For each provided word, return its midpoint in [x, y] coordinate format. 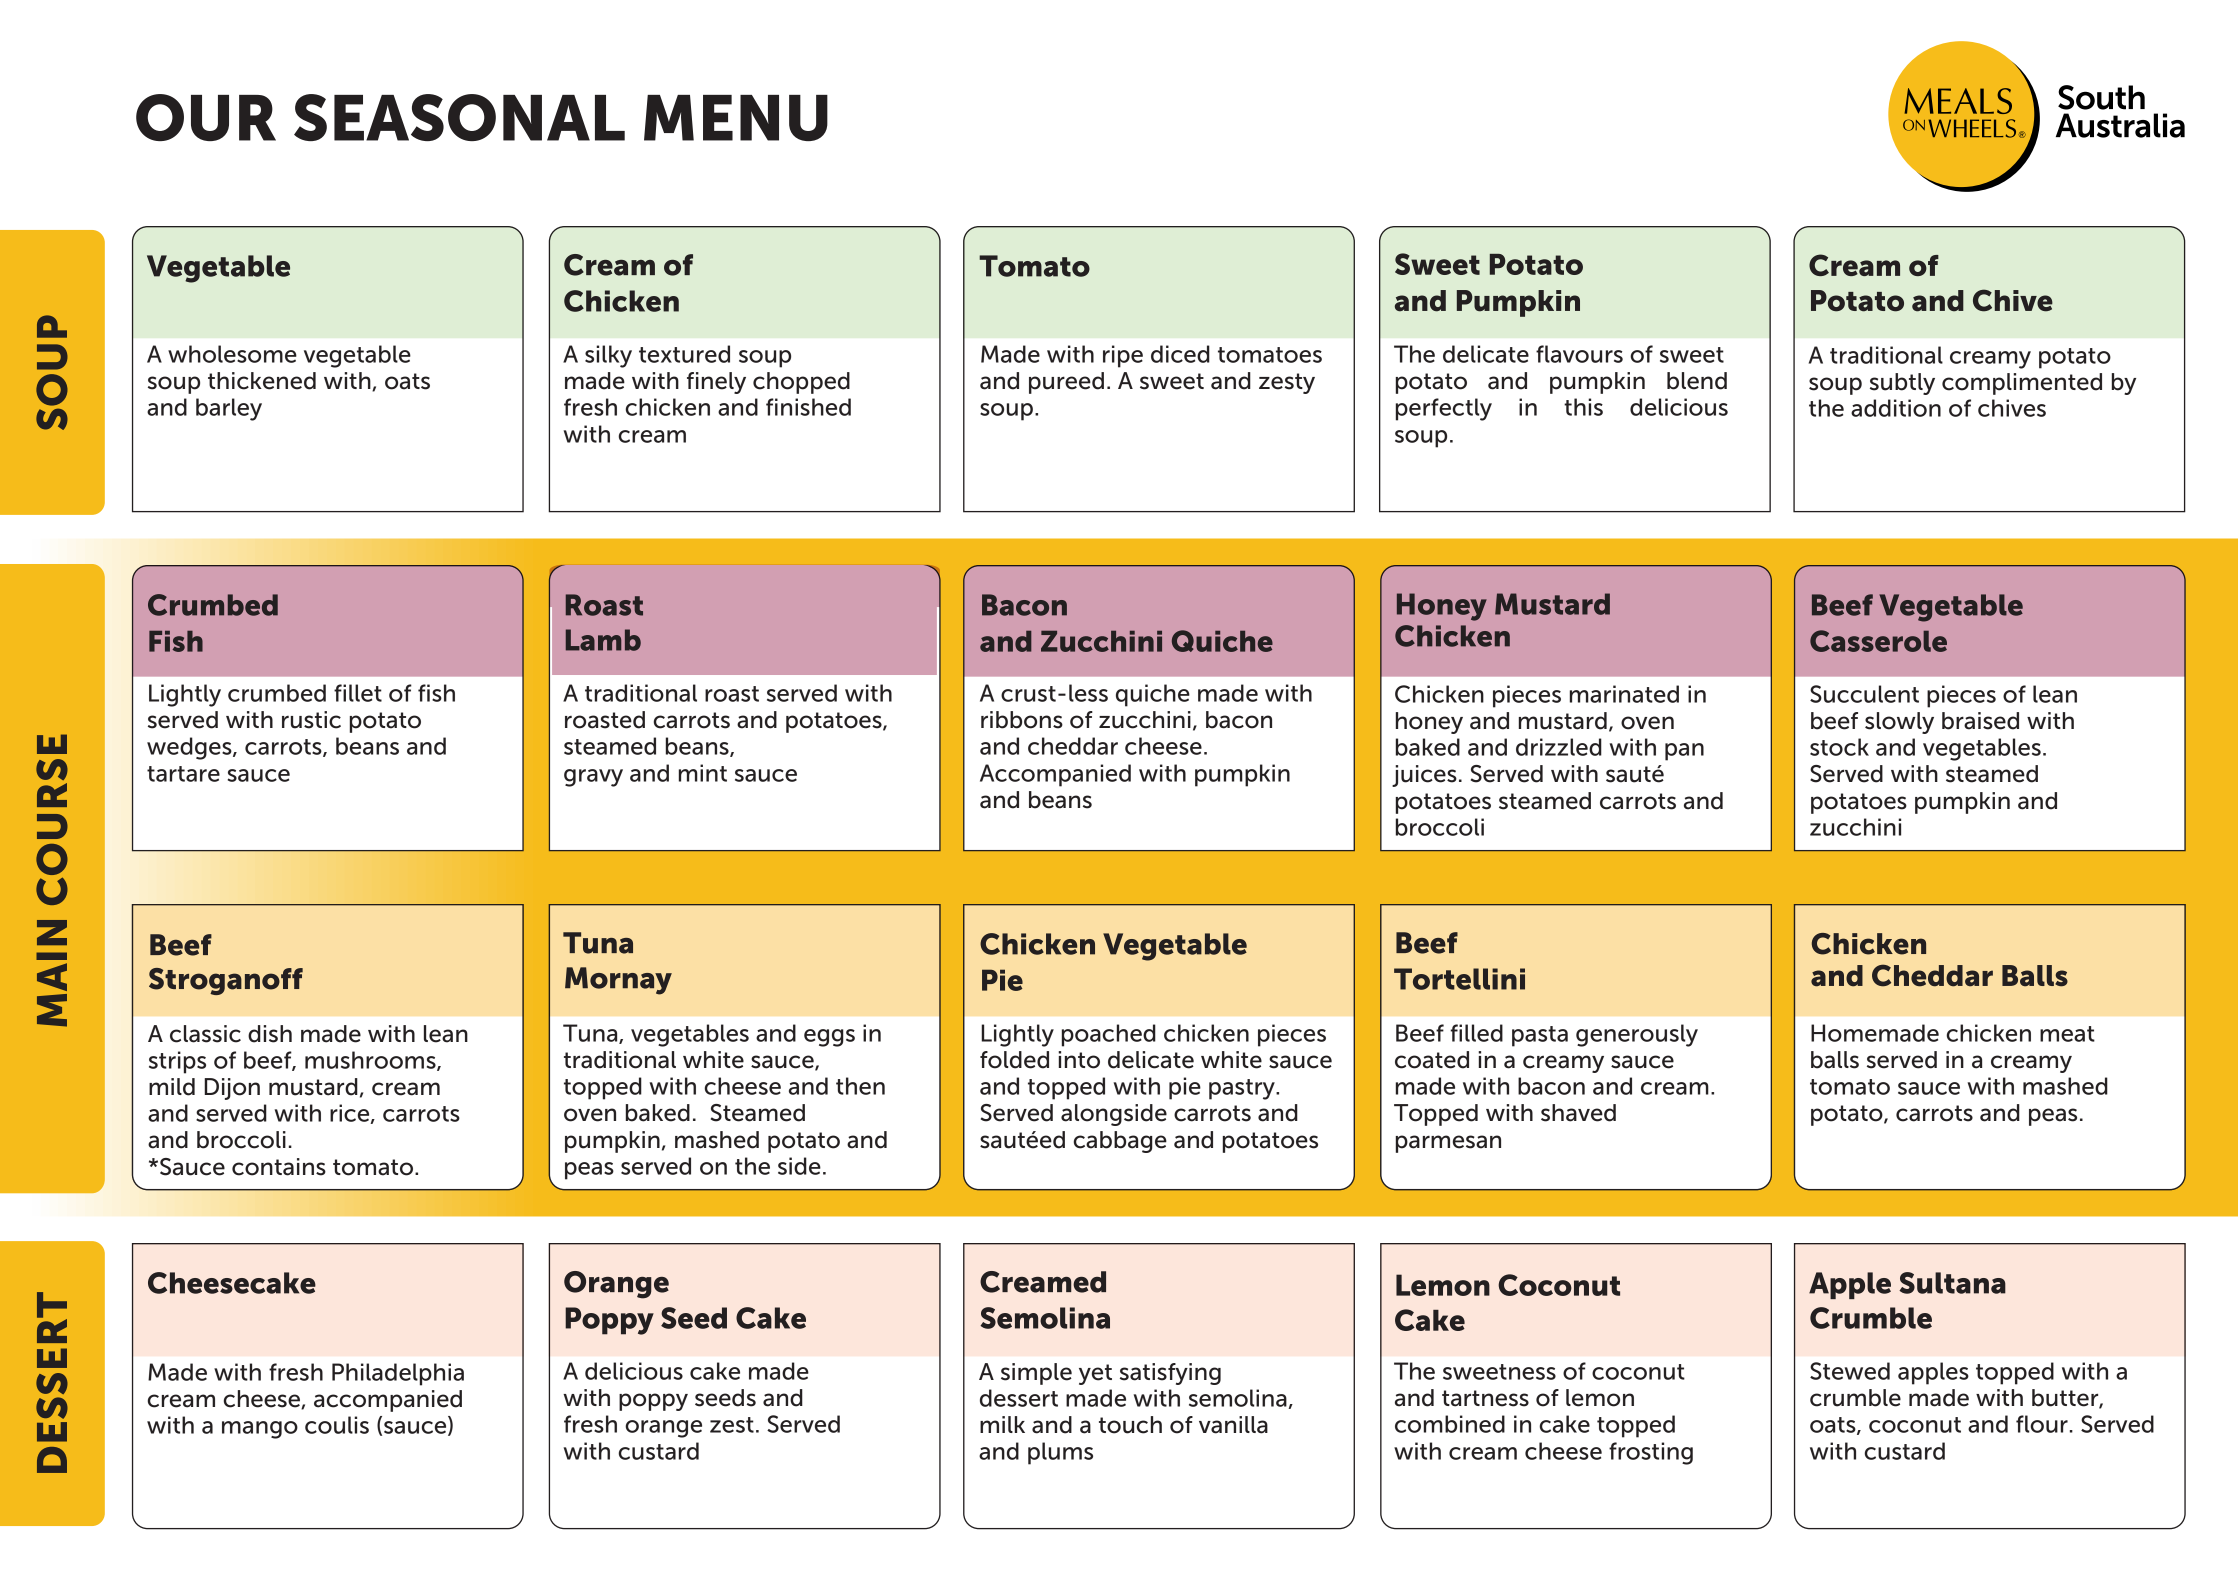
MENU [736, 118]
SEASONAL [459, 117]
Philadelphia [398, 1374]
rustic [311, 720]
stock [1839, 747]
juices [1424, 776]
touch [1130, 1425]
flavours [1579, 354]
